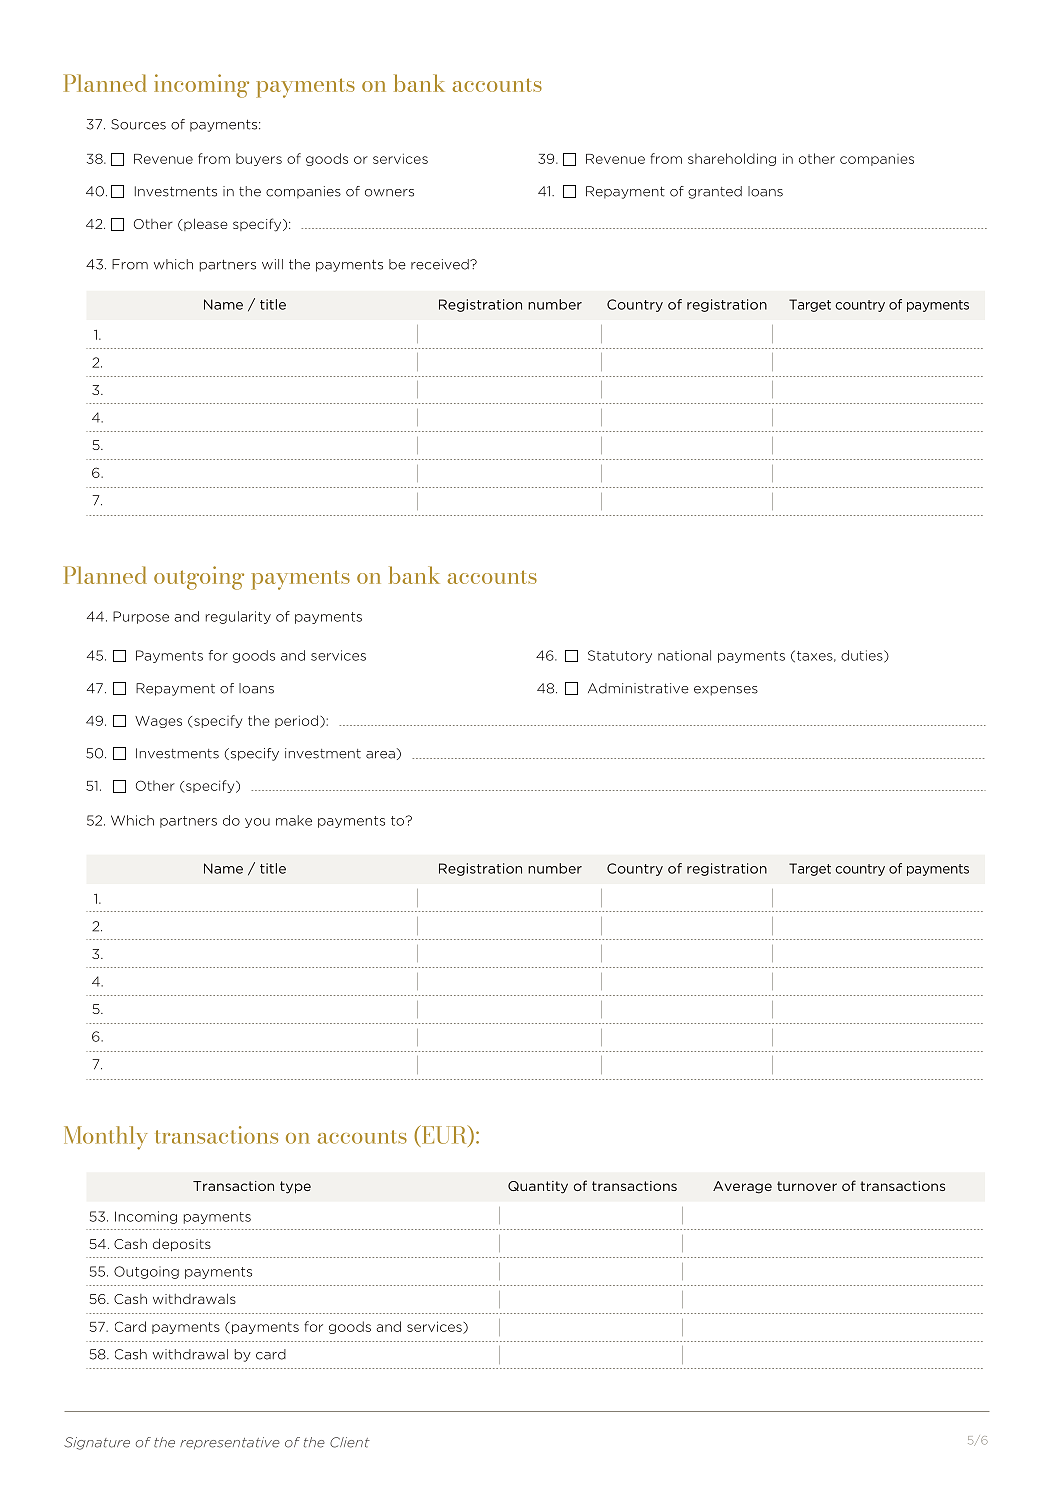 This page has height=1490, width=1054. Describe the element at coordinates (105, 1138) in the page. I see `Monthly` at that location.
